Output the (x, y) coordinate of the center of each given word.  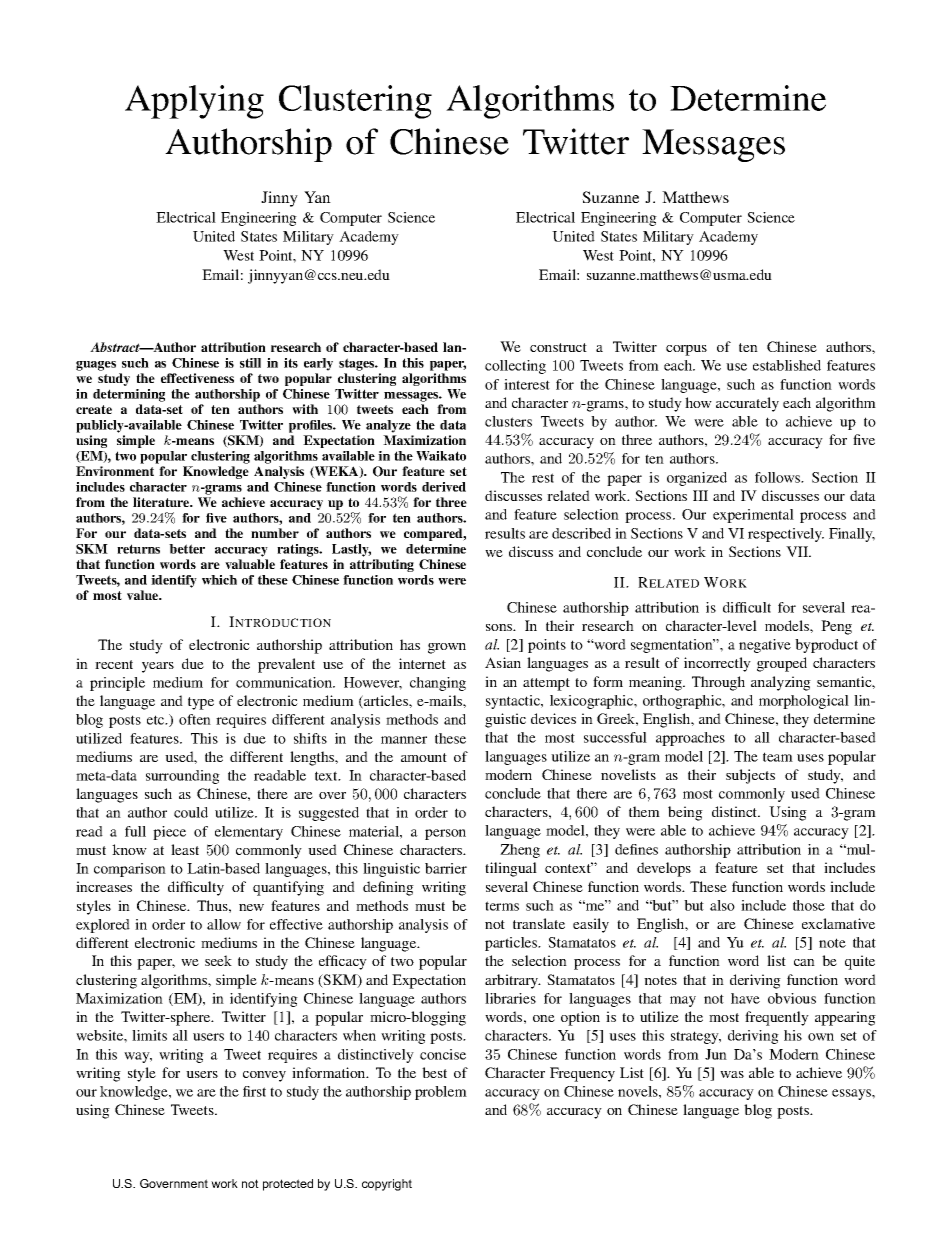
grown (447, 648)
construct (558, 347)
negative (765, 646)
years (158, 667)
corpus (686, 350)
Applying (194, 102)
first (254, 1091)
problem (441, 1093)
